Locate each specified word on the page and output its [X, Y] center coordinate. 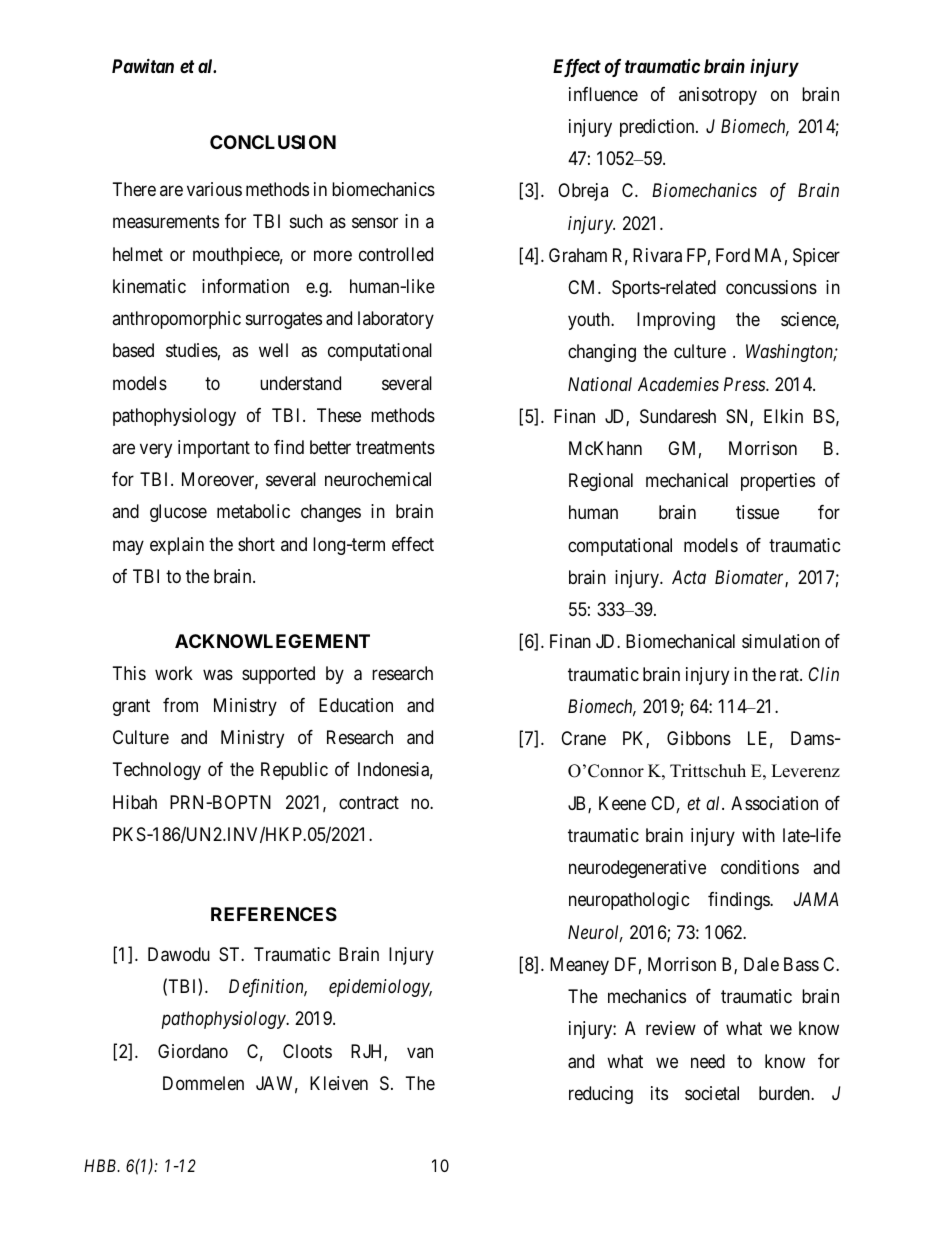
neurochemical [378, 479]
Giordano [193, 1051]
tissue [757, 512]
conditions [760, 867]
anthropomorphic [176, 320]
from [180, 705]
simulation [781, 641]
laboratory [396, 320]
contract [369, 802]
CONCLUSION [273, 142]
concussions [771, 287]
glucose [178, 513]
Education [356, 705]
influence [603, 94]
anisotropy [718, 96]
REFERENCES [274, 914]
